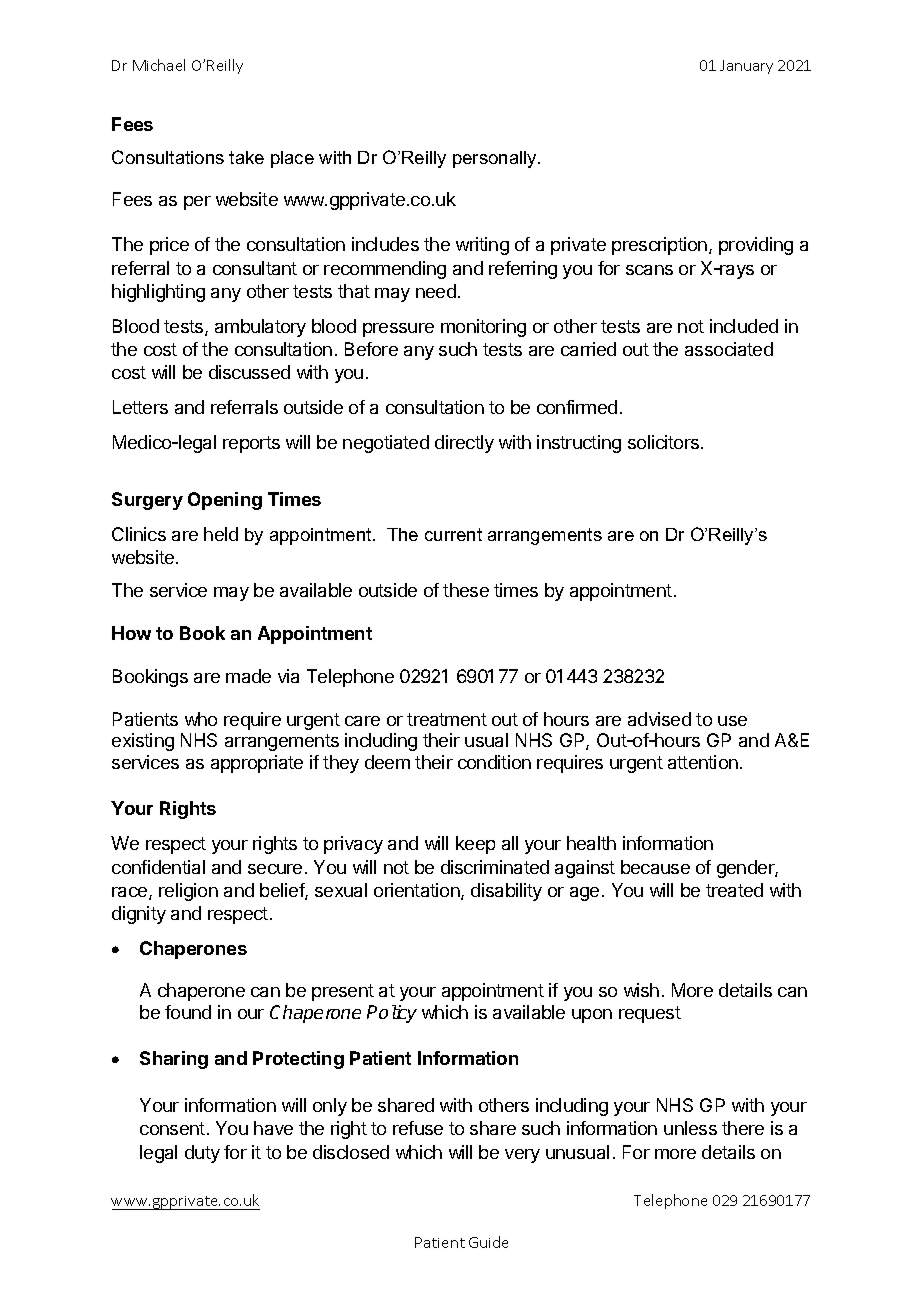 This image has height=1308, width=924. I want to click on keep, so click(475, 845).
